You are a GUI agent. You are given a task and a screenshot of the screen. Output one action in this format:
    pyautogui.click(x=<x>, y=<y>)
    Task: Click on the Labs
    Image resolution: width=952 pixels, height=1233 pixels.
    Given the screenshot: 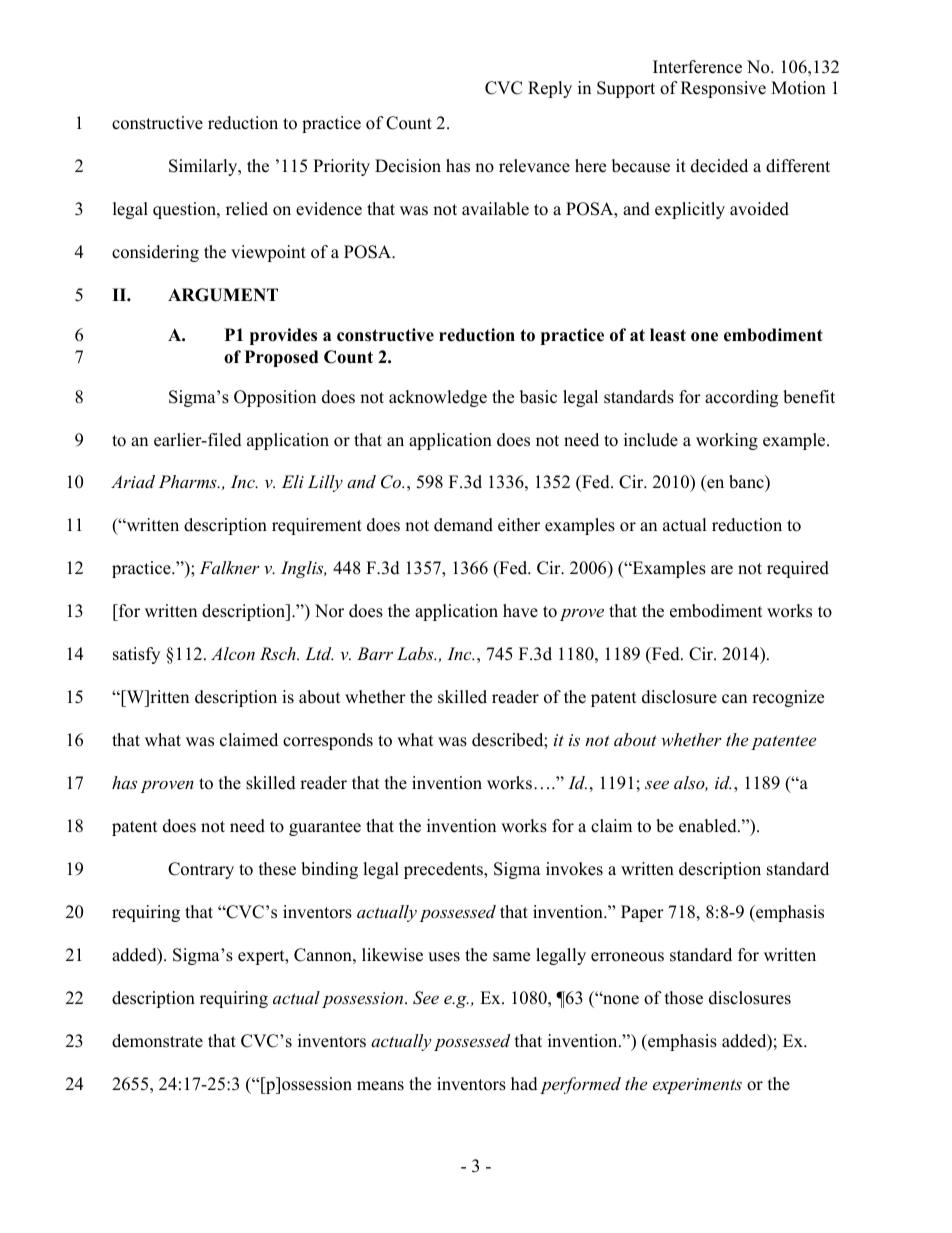 What is the action you would take?
    pyautogui.click(x=416, y=653)
